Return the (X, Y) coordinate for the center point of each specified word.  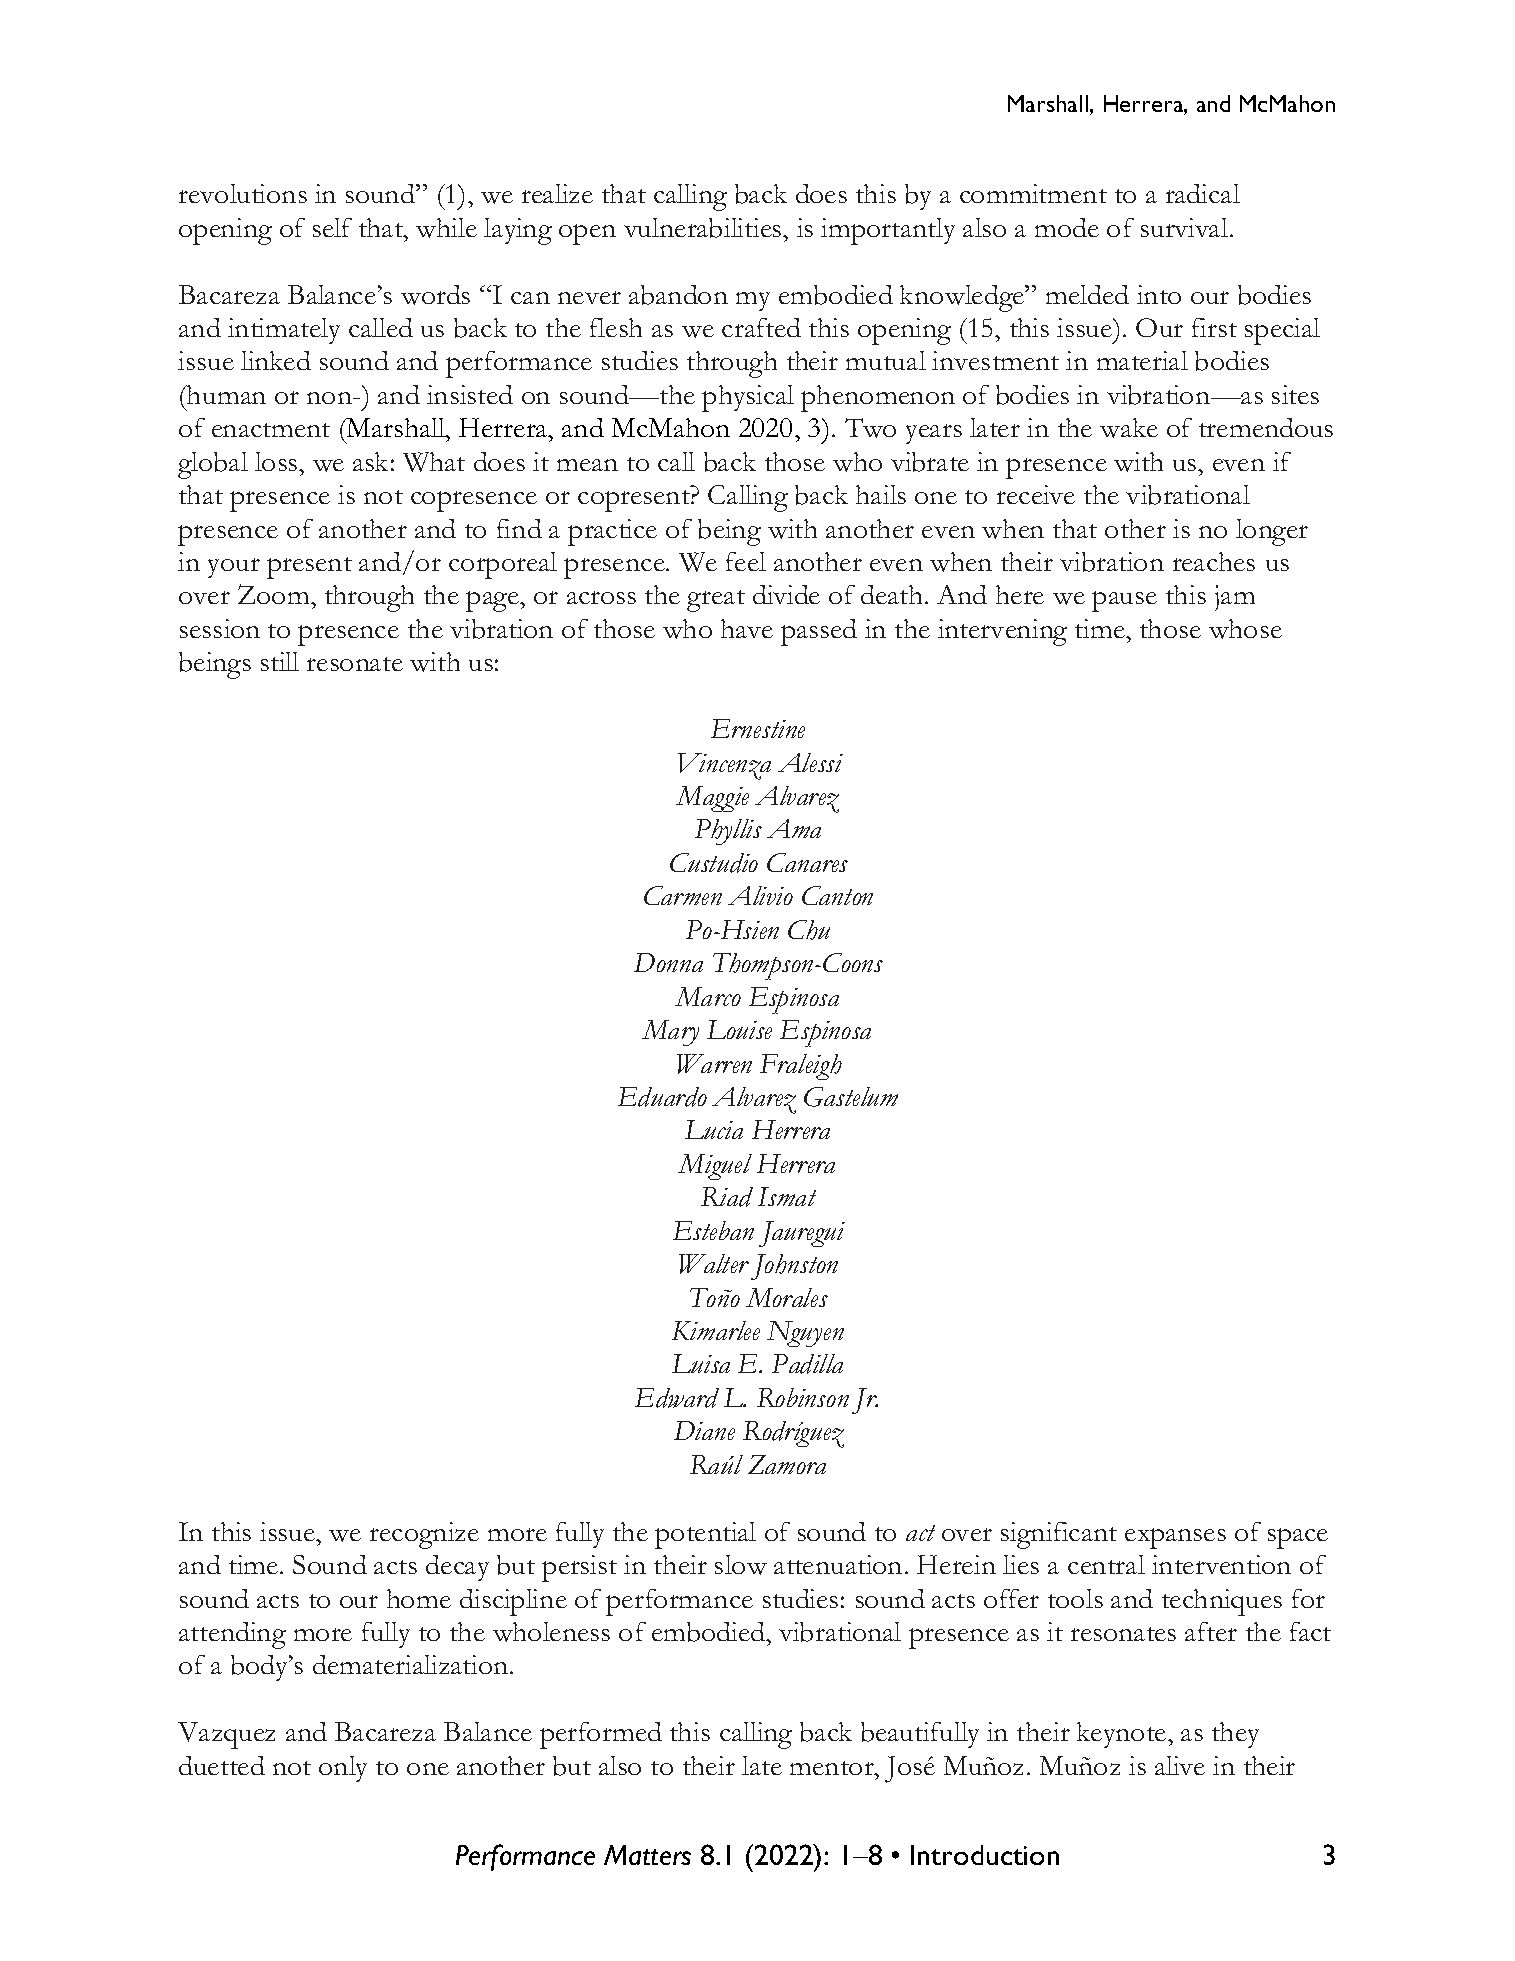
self (332, 227)
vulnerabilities (704, 228)
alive (1180, 1765)
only (343, 1769)
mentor (833, 1768)
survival (1184, 227)
